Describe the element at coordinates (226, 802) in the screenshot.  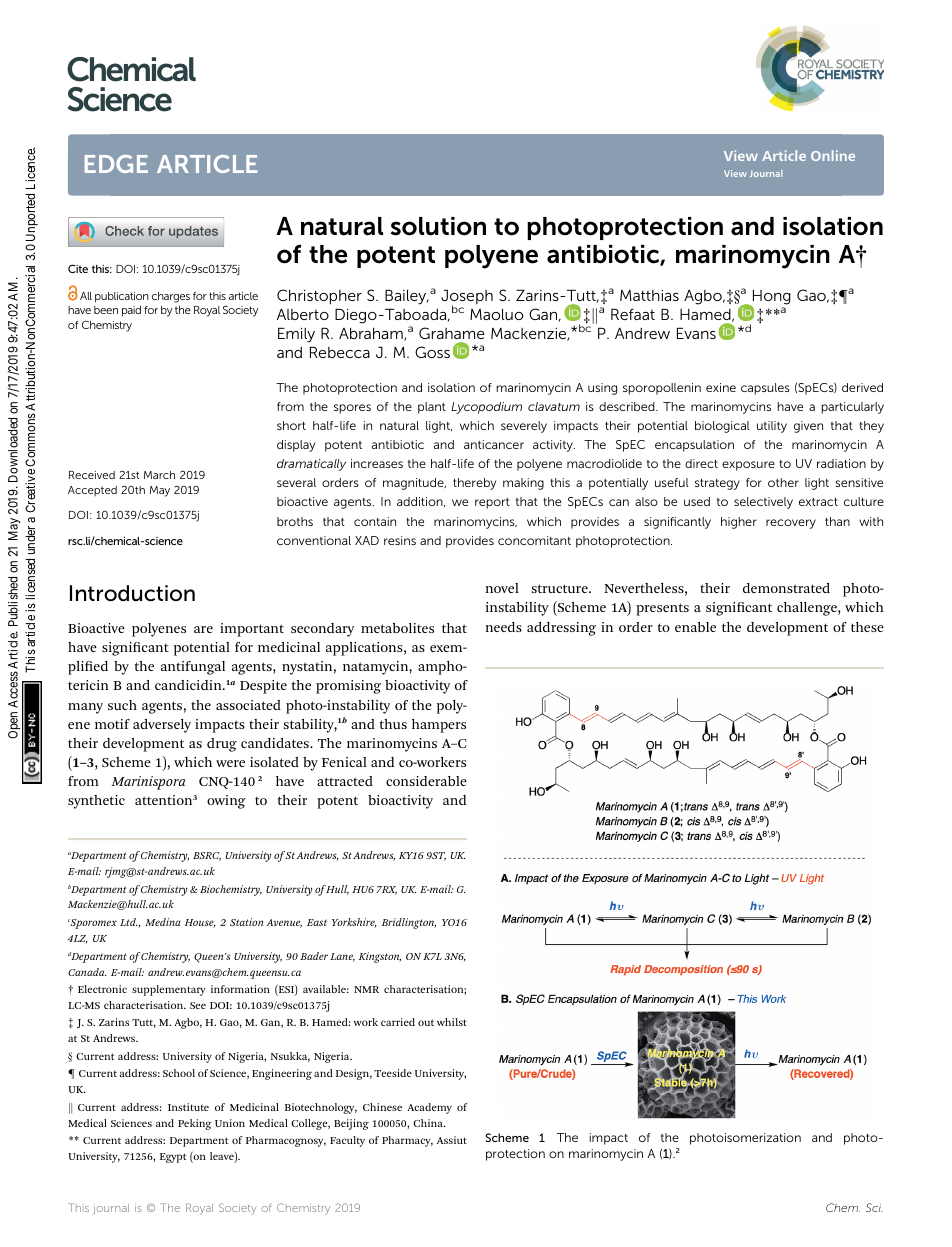
I see `owing` at that location.
